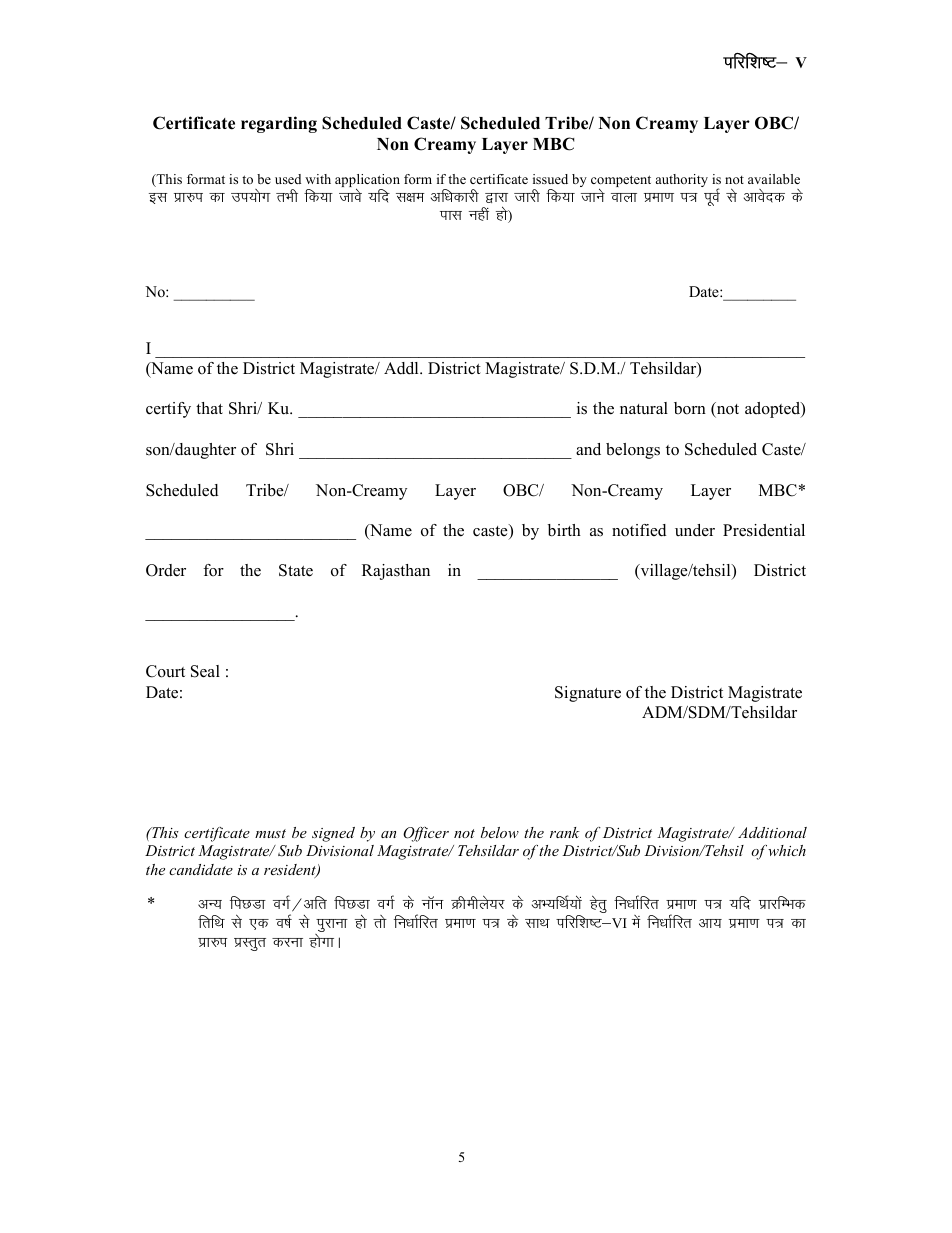 The height and width of the document is (1233, 952). Describe the element at coordinates (168, 410) in the document. I see `certify` at that location.
